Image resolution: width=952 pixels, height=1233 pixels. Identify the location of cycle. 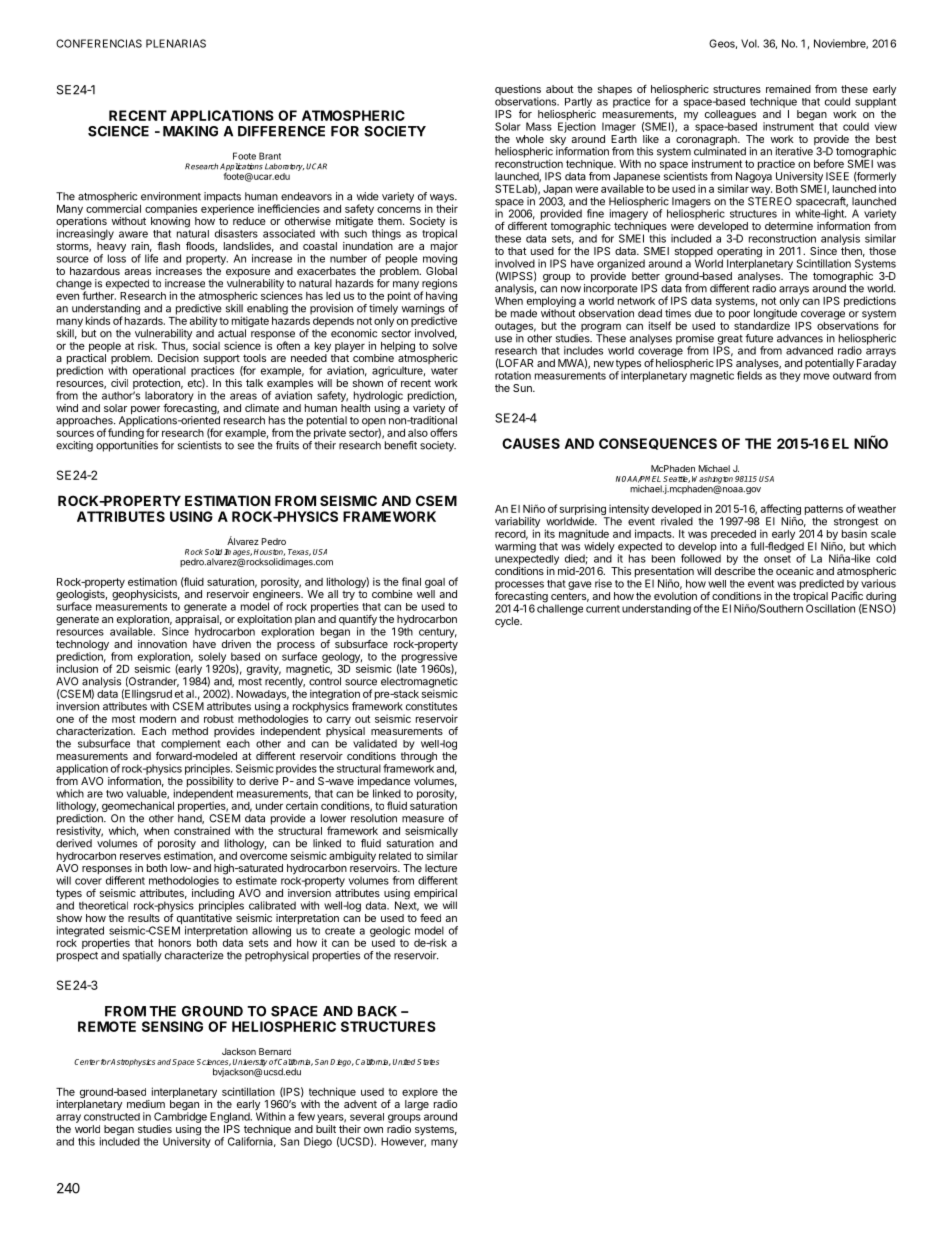
(508, 622).
